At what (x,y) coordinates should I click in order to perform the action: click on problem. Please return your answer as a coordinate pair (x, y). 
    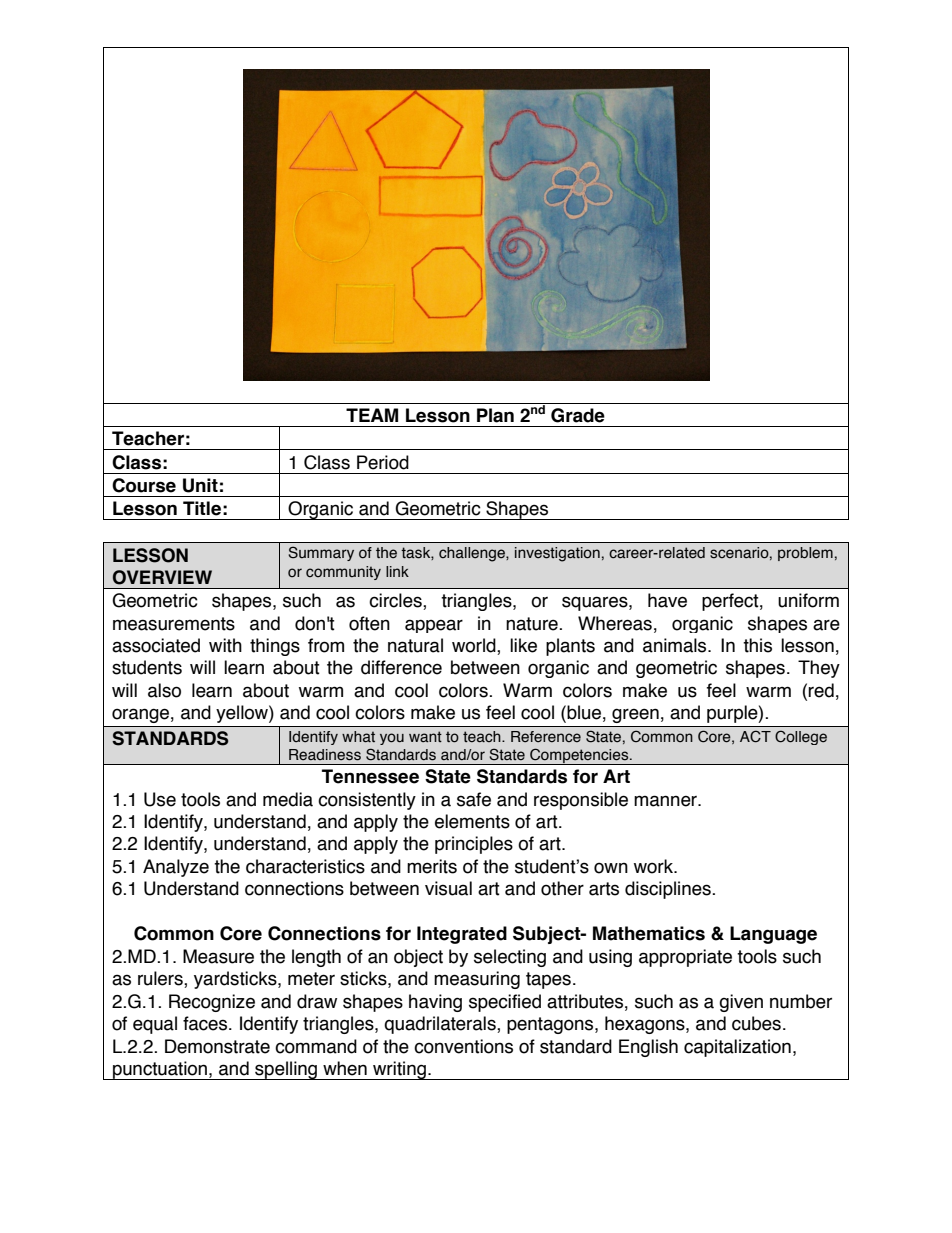
    Looking at the image, I should click on (805, 554).
